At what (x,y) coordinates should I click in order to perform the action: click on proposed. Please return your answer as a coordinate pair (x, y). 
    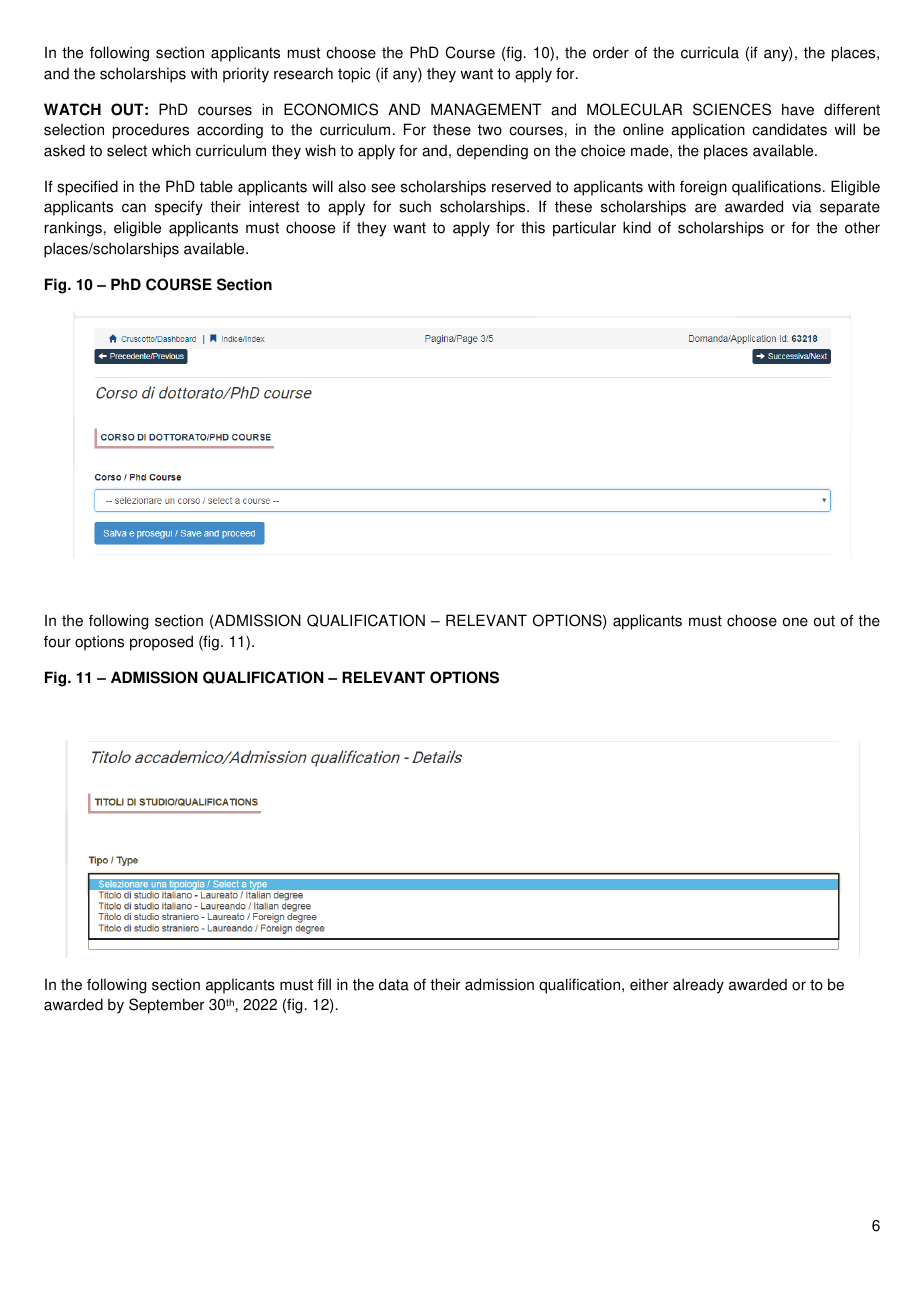
    Looking at the image, I should click on (161, 643).
